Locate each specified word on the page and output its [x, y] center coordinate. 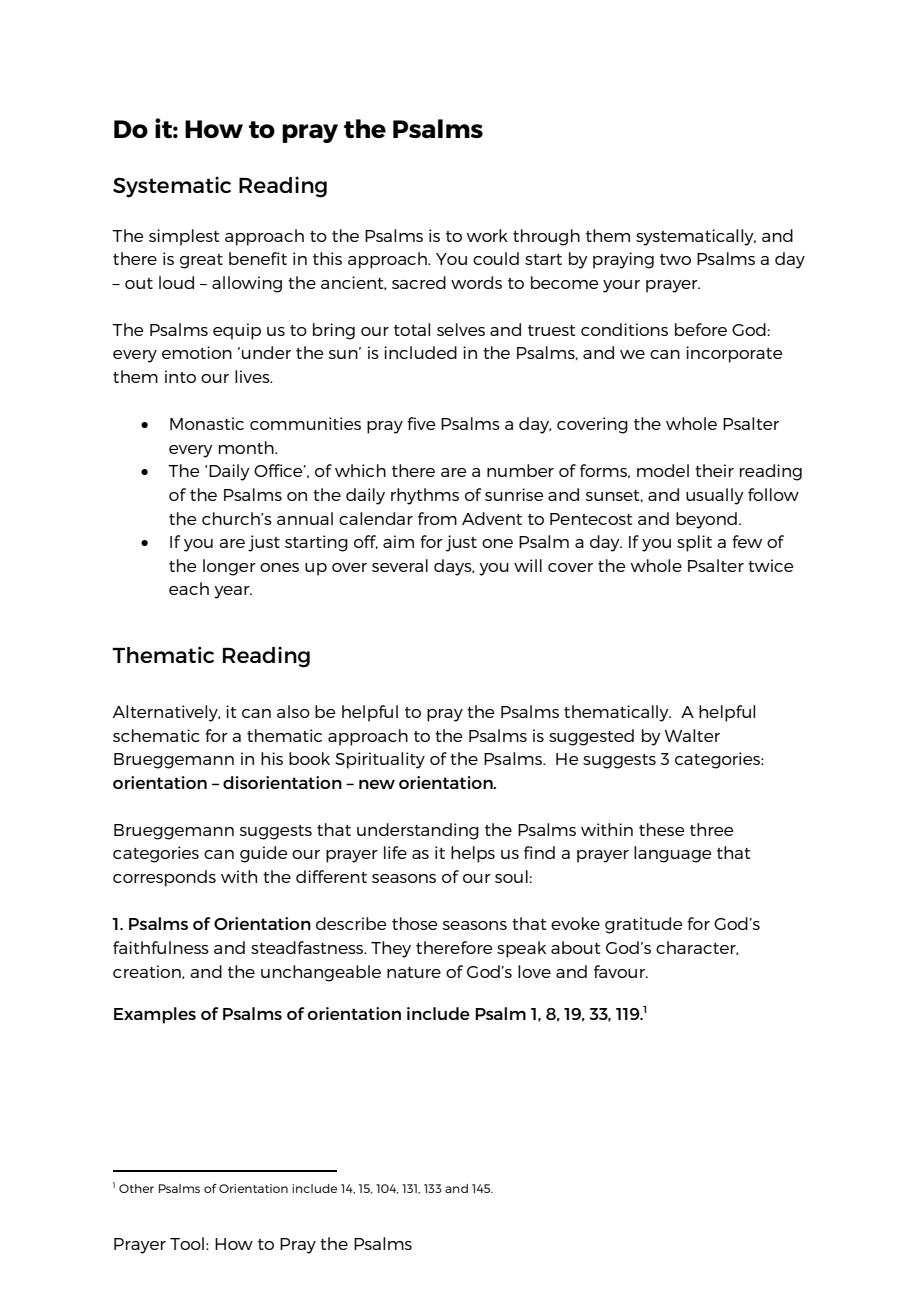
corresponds [164, 878]
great [201, 261]
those [414, 923]
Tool [187, 1243]
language [672, 854]
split [694, 543]
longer [229, 567]
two [675, 259]
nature [414, 972]
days [454, 567]
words [476, 282]
